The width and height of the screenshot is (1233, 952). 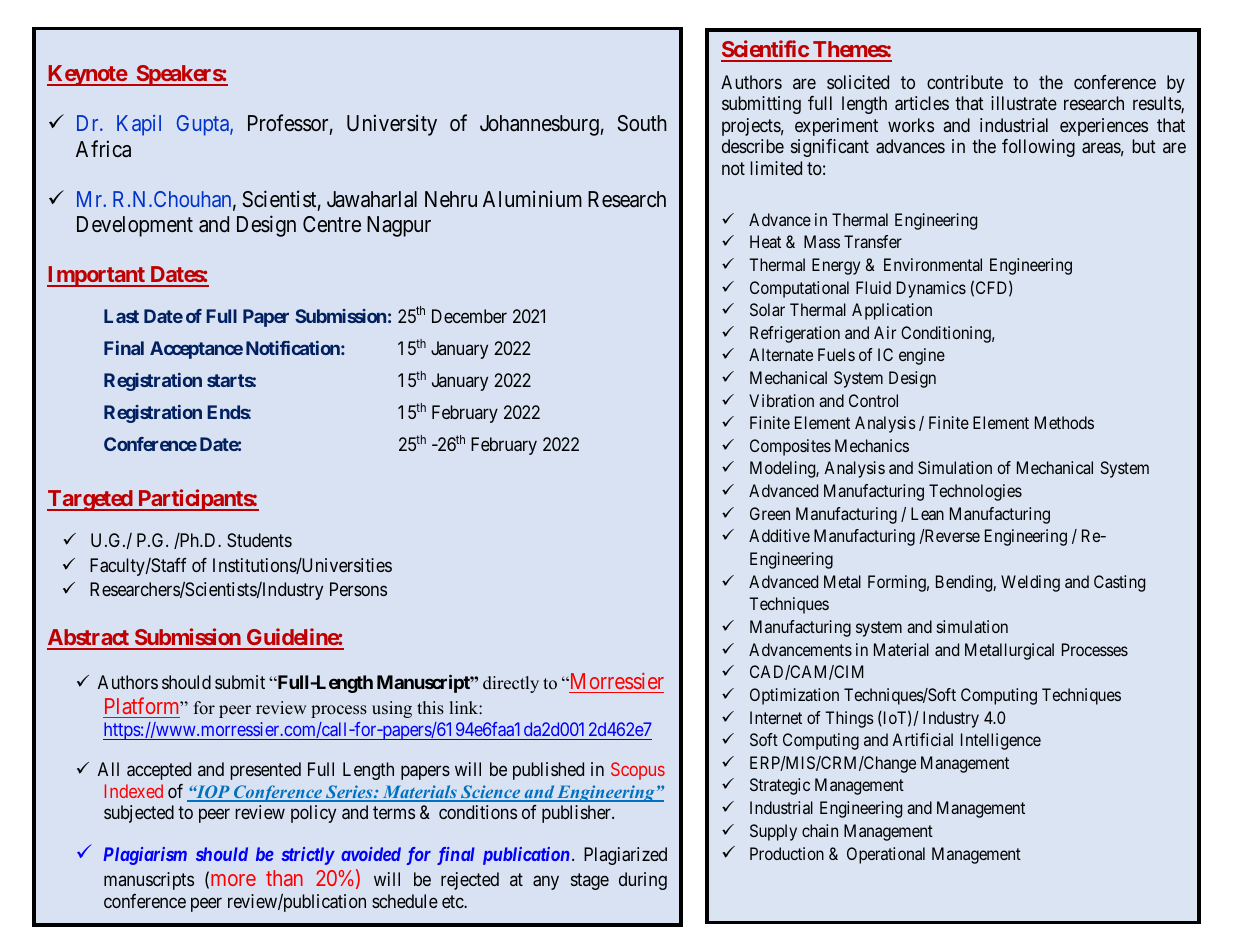 What do you see at coordinates (204, 125) in the screenshot?
I see `Gupta` at bounding box center [204, 125].
